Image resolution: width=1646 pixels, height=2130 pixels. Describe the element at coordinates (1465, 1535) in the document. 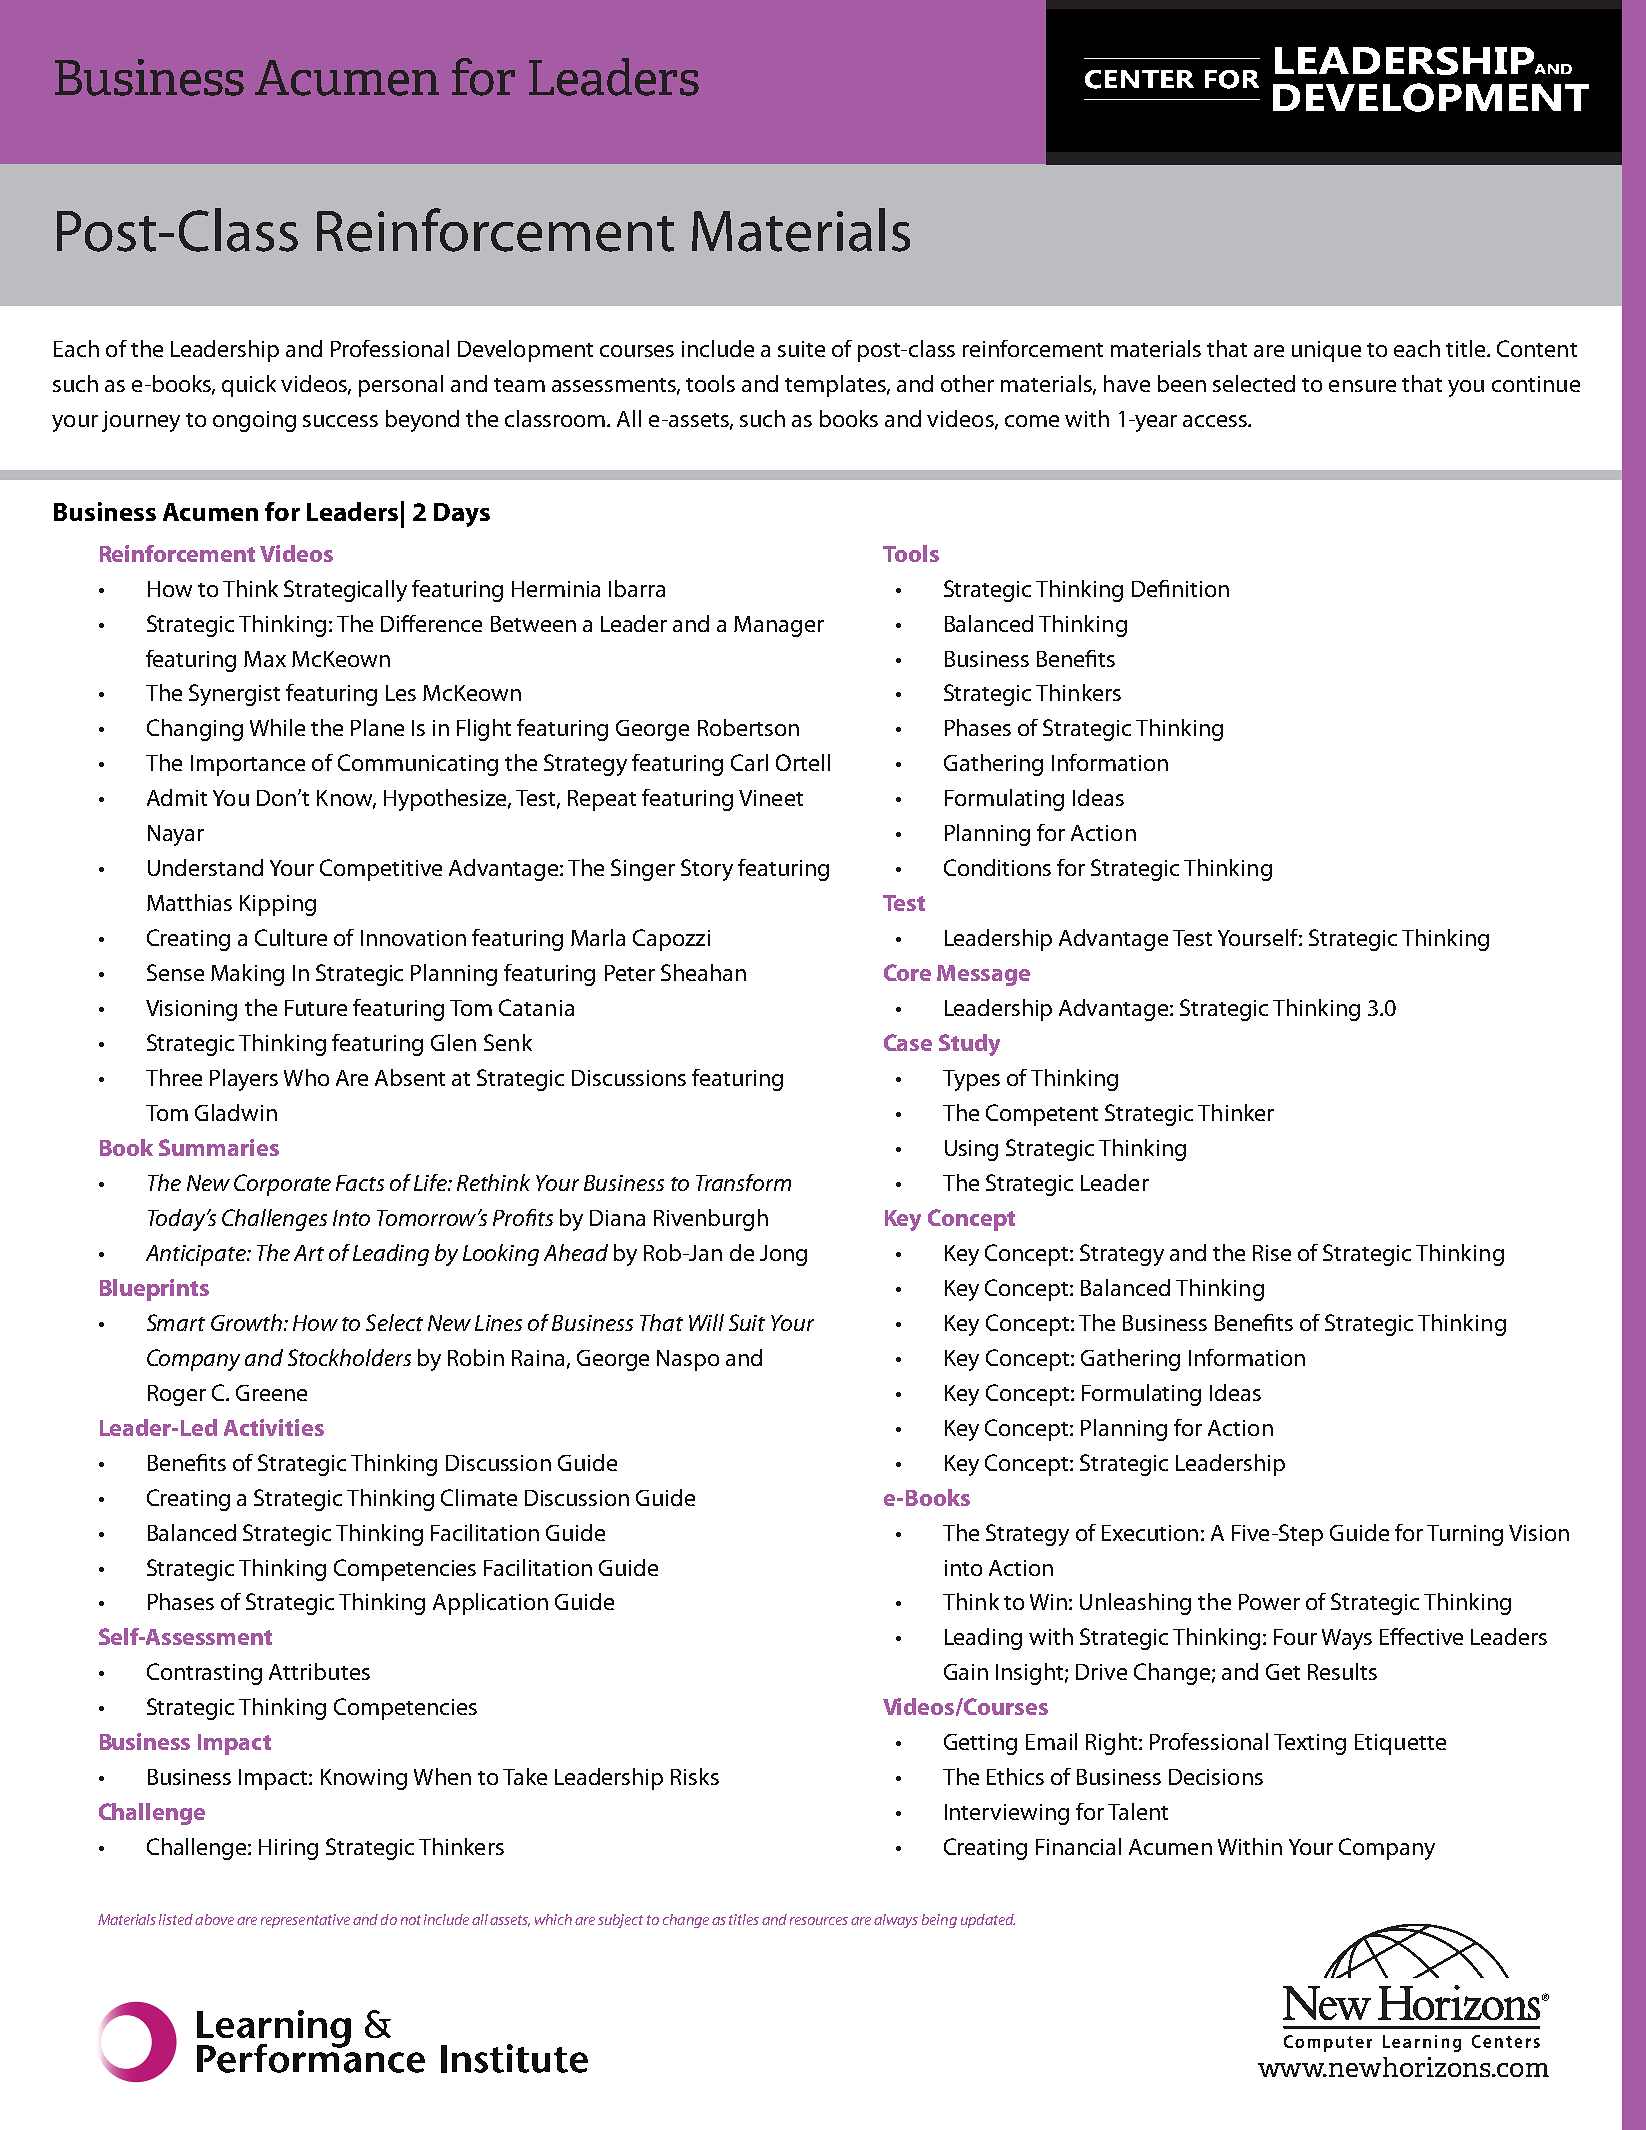

I see `Turning` at that location.
